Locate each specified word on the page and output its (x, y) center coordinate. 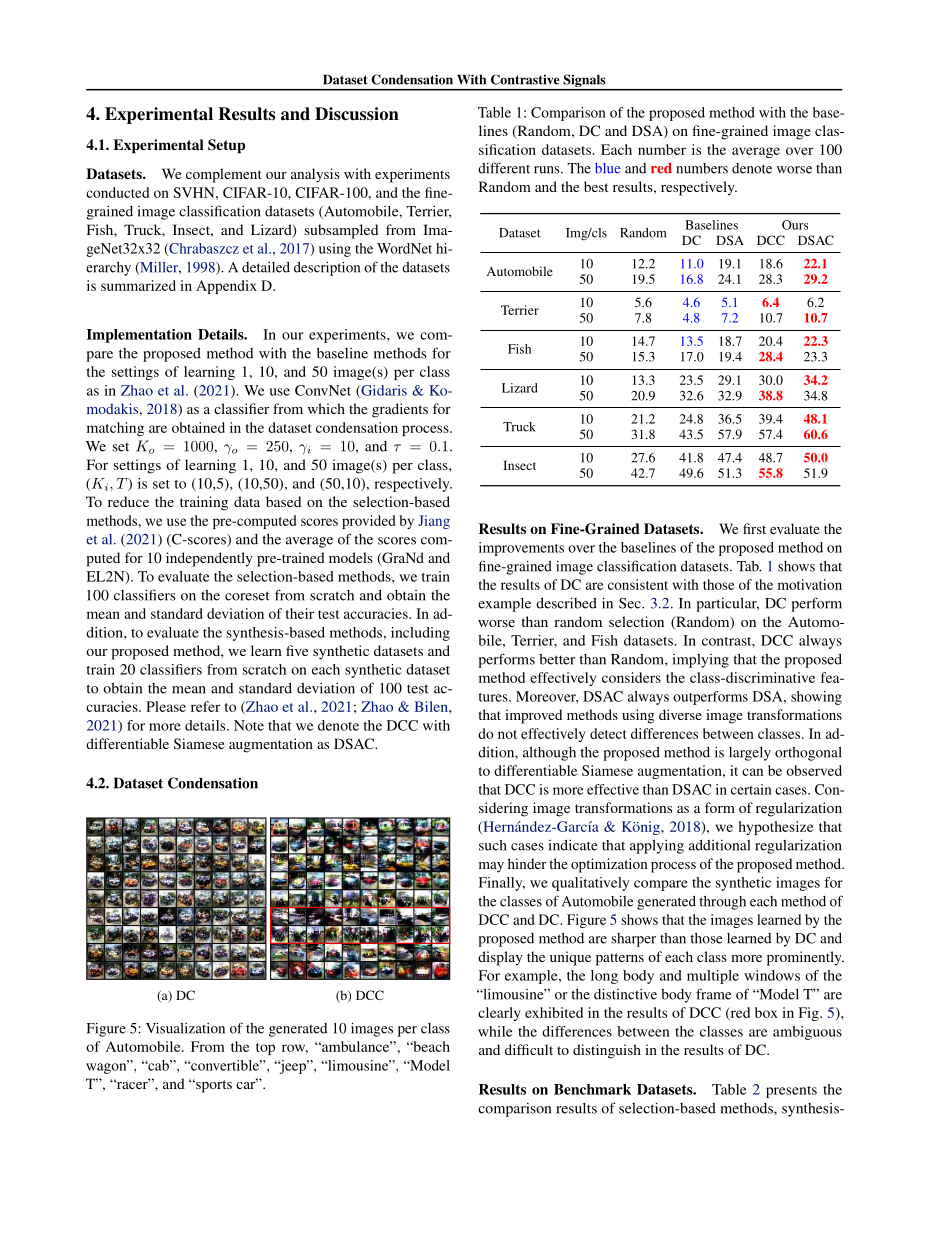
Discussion (357, 114)
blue (608, 168)
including (420, 634)
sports (213, 1086)
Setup (226, 146)
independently (209, 559)
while (495, 1031)
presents (791, 1092)
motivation (810, 584)
